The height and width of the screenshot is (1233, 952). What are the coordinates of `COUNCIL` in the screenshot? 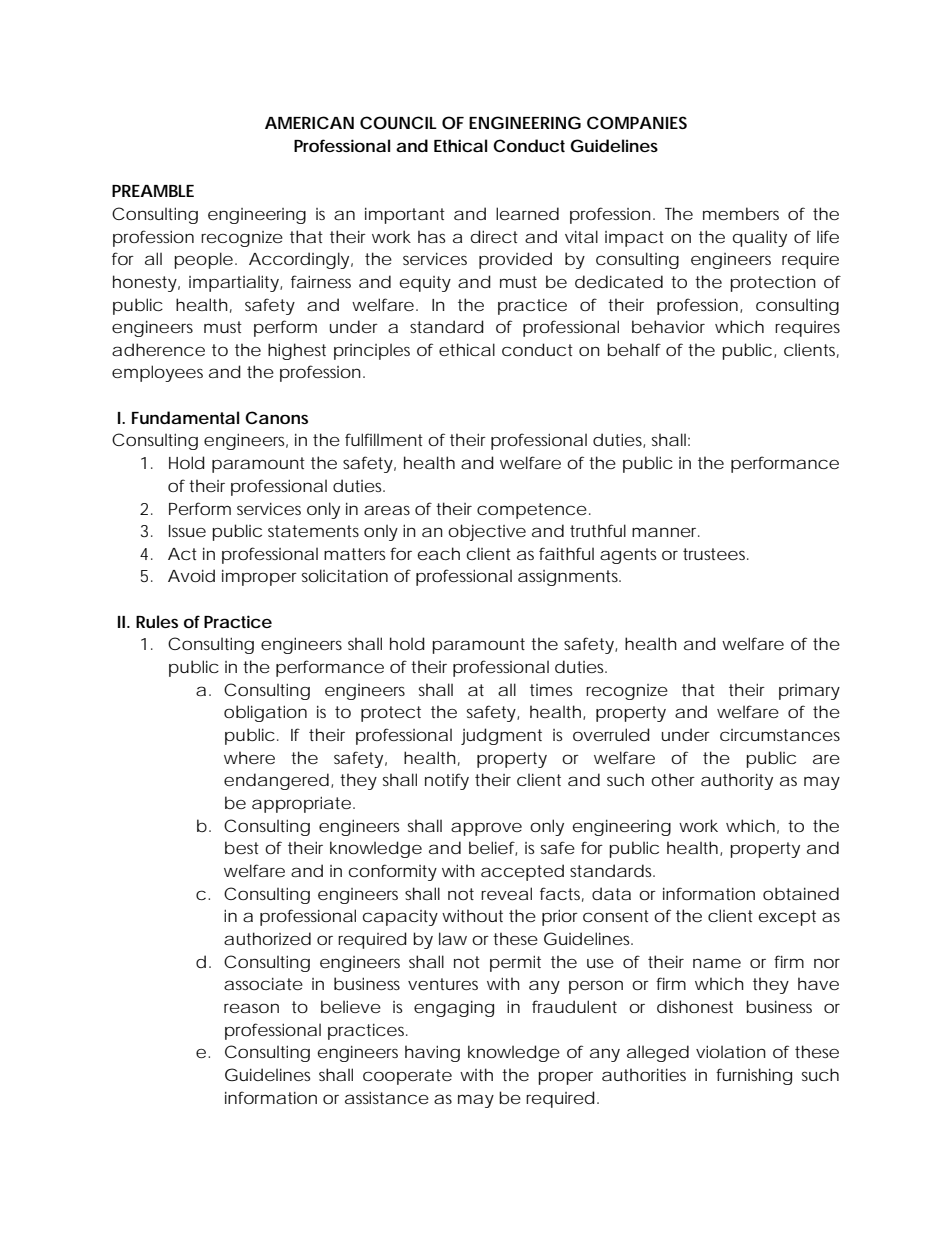 It's located at (398, 122).
